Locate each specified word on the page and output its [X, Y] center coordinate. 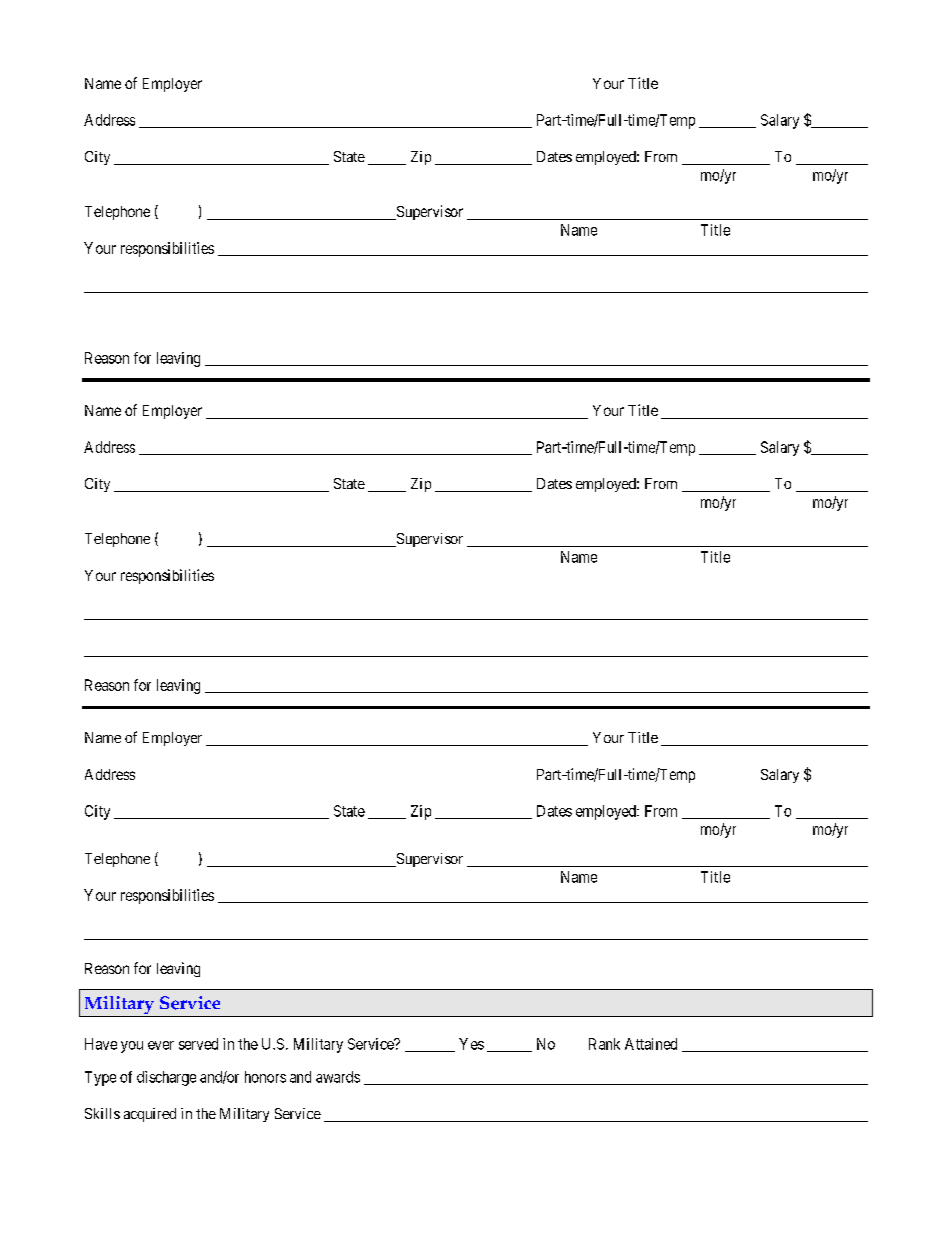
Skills [102, 1113]
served [198, 1044]
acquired [150, 1115]
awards [338, 1077]
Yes [471, 1044]
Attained [651, 1044]
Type [100, 1078]
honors [265, 1077]
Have [101, 1044]
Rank [604, 1044]
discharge [166, 1078]
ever [161, 1045]
